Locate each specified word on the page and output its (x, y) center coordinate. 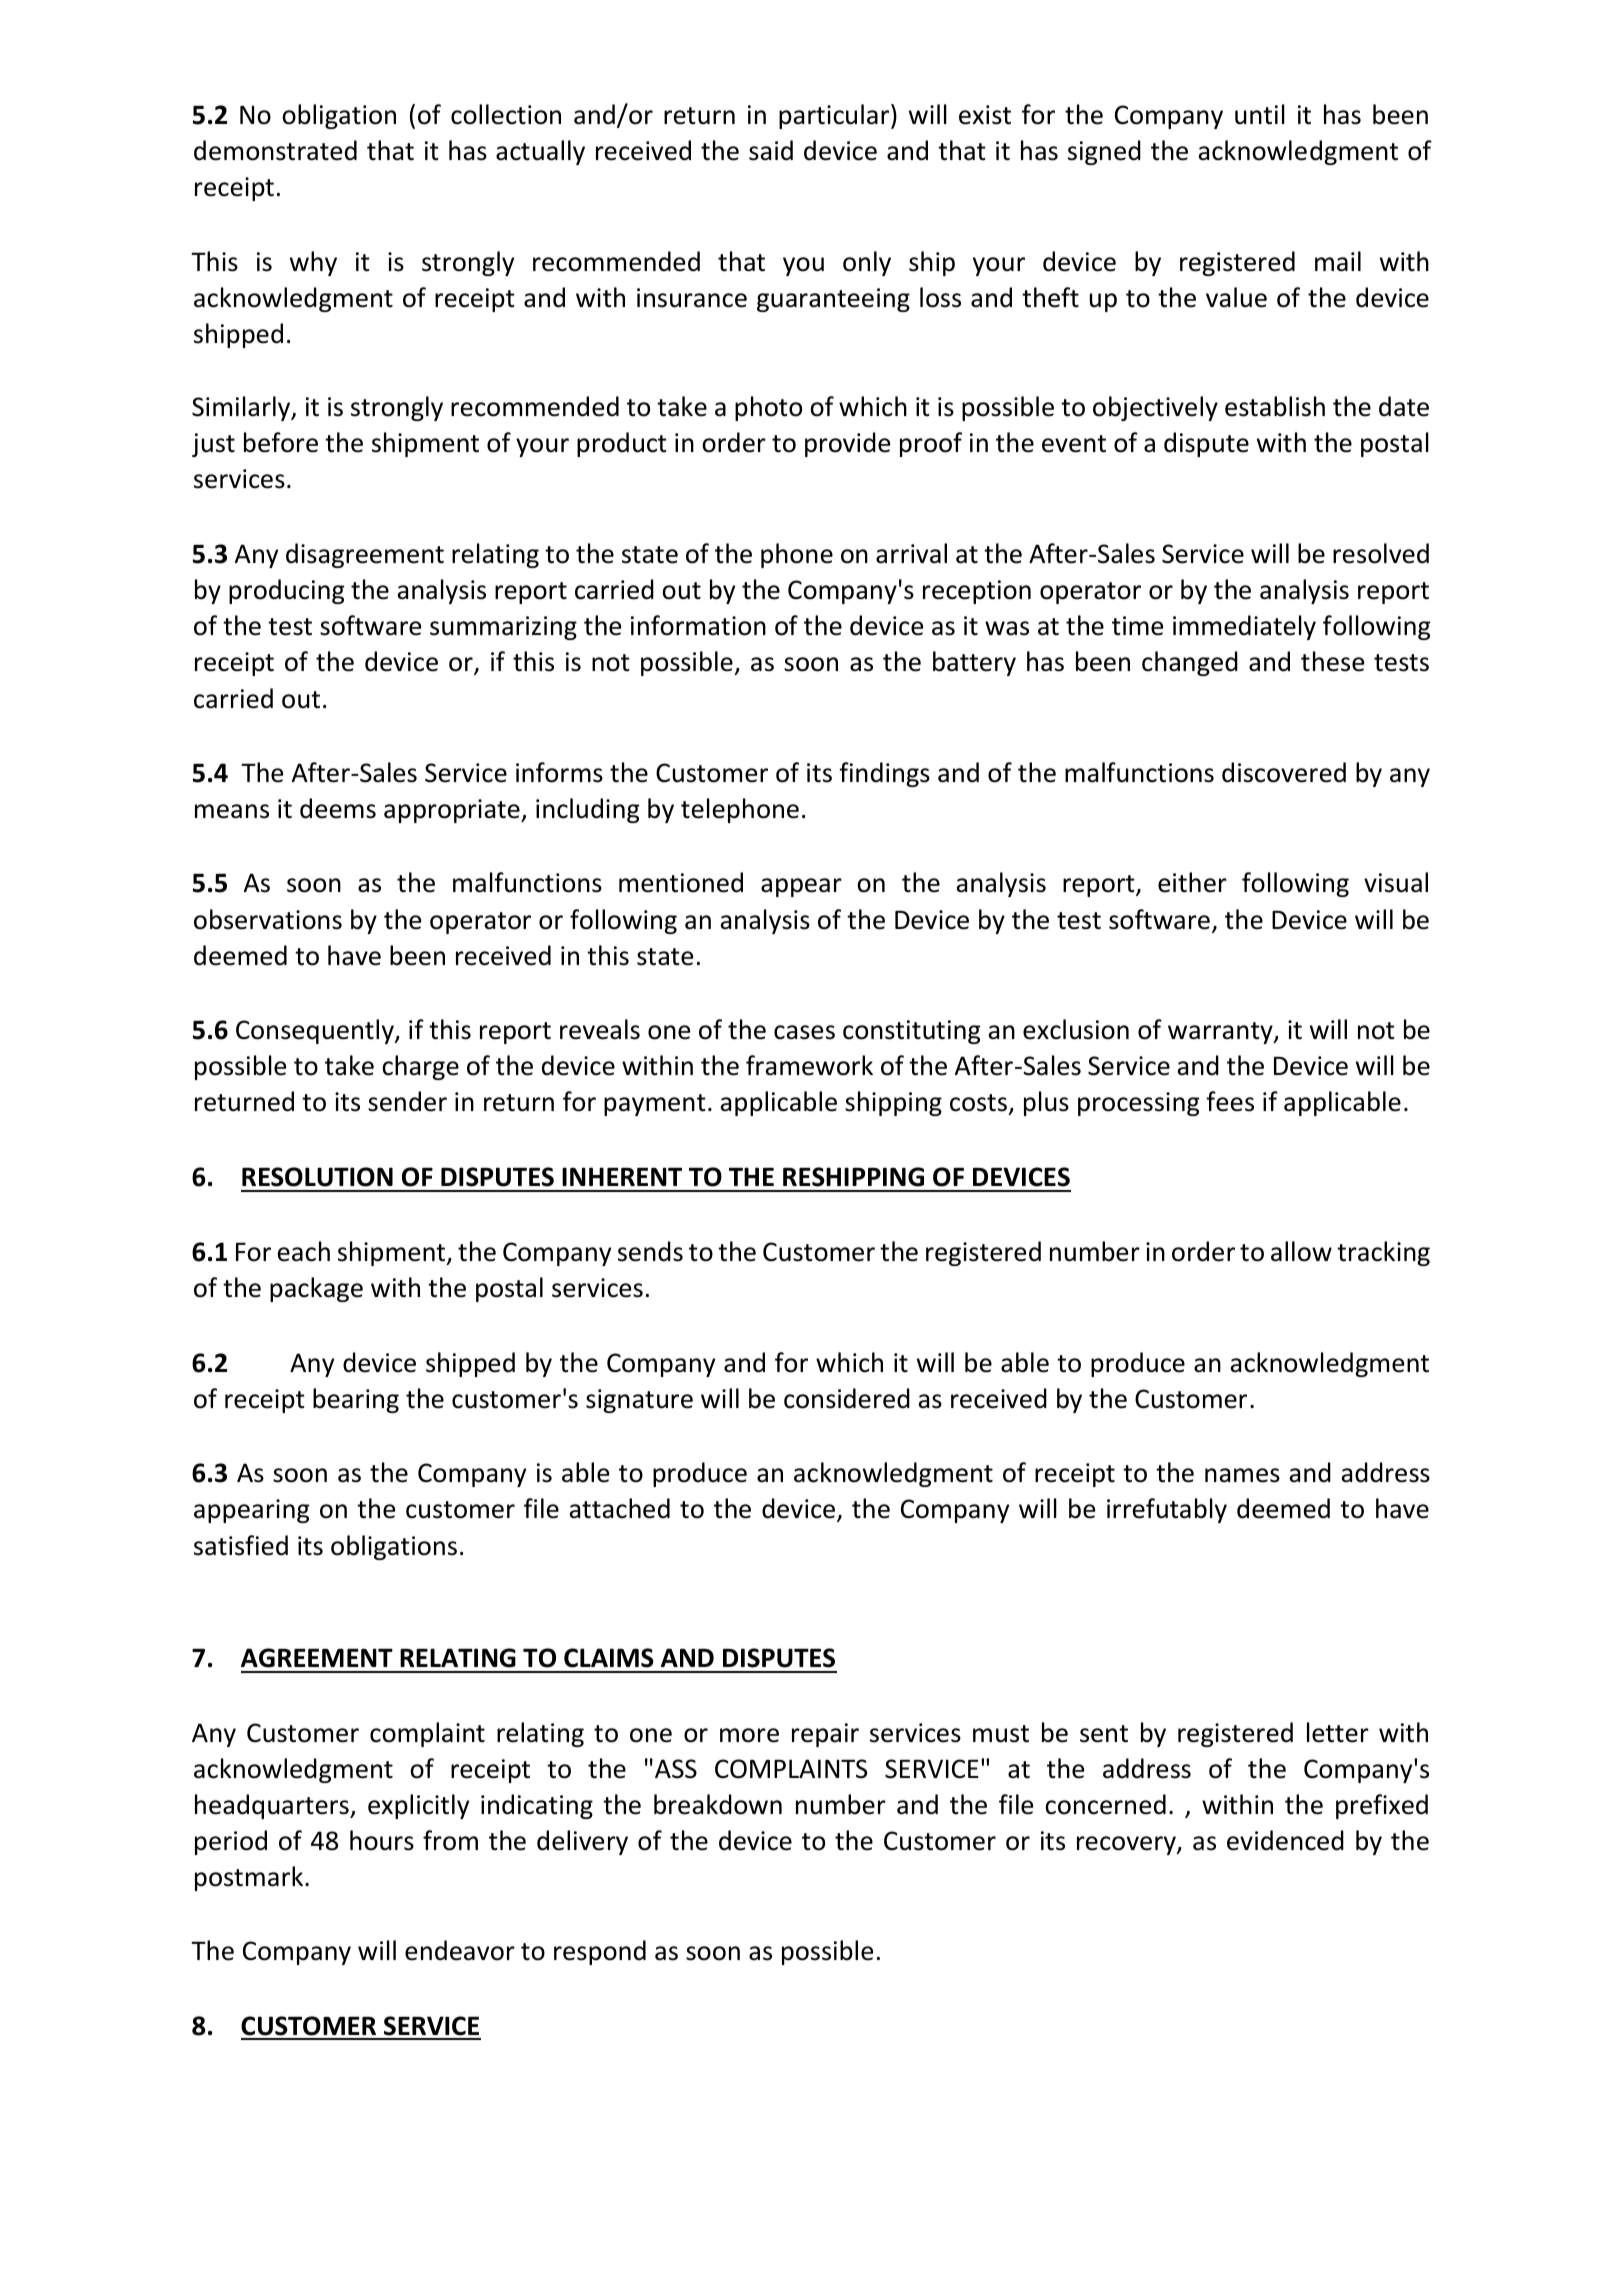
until (1260, 114)
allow (1301, 1251)
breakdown (718, 1804)
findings (884, 774)
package (316, 1289)
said (771, 150)
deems (338, 808)
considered (847, 1398)
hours (382, 1840)
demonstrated (275, 150)
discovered (1284, 772)
